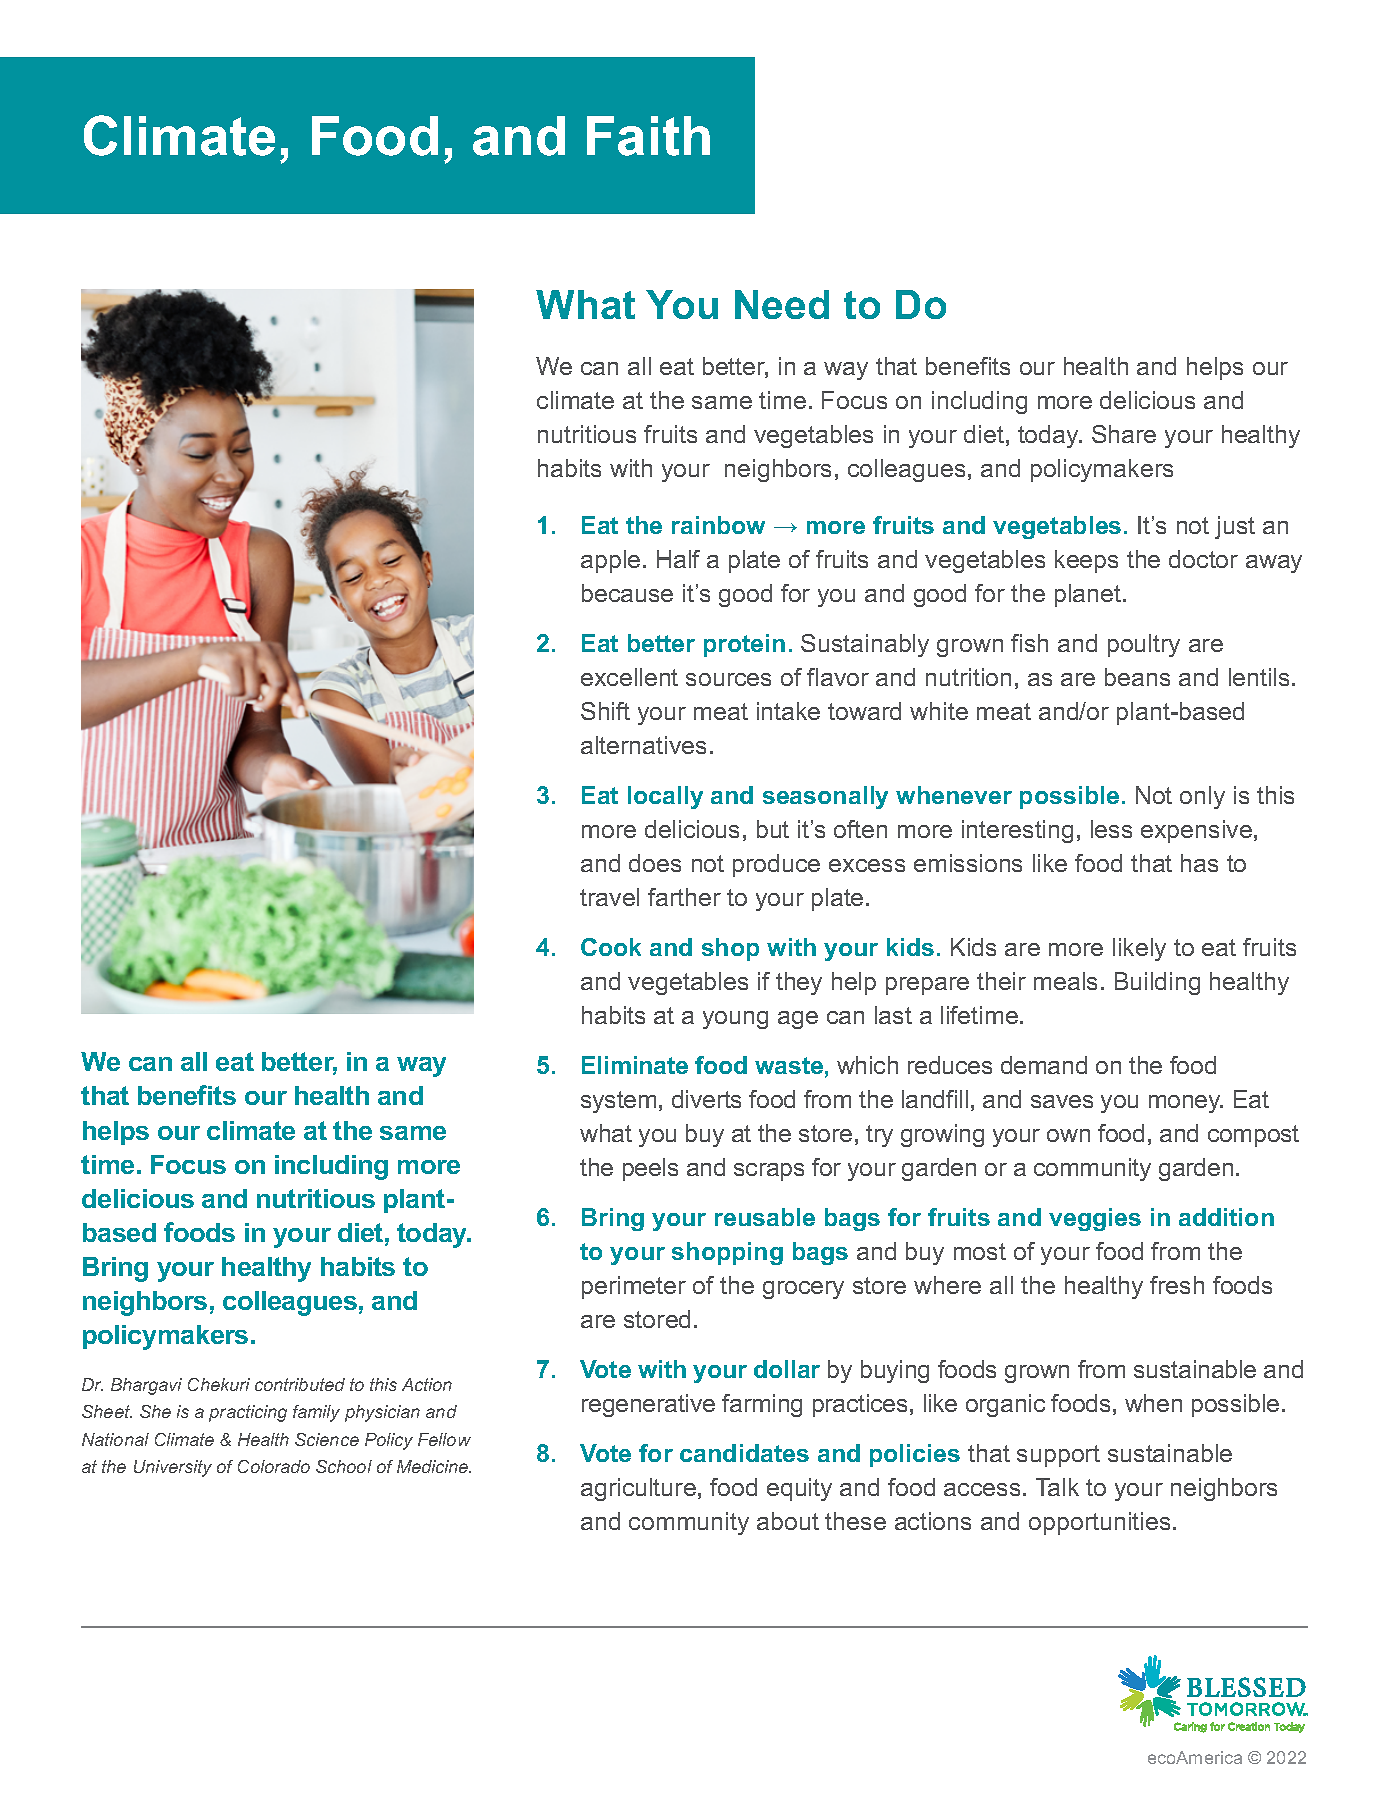 The width and height of the document is (1389, 1797). What do you see at coordinates (1111, 829) in the document?
I see `less` at bounding box center [1111, 829].
